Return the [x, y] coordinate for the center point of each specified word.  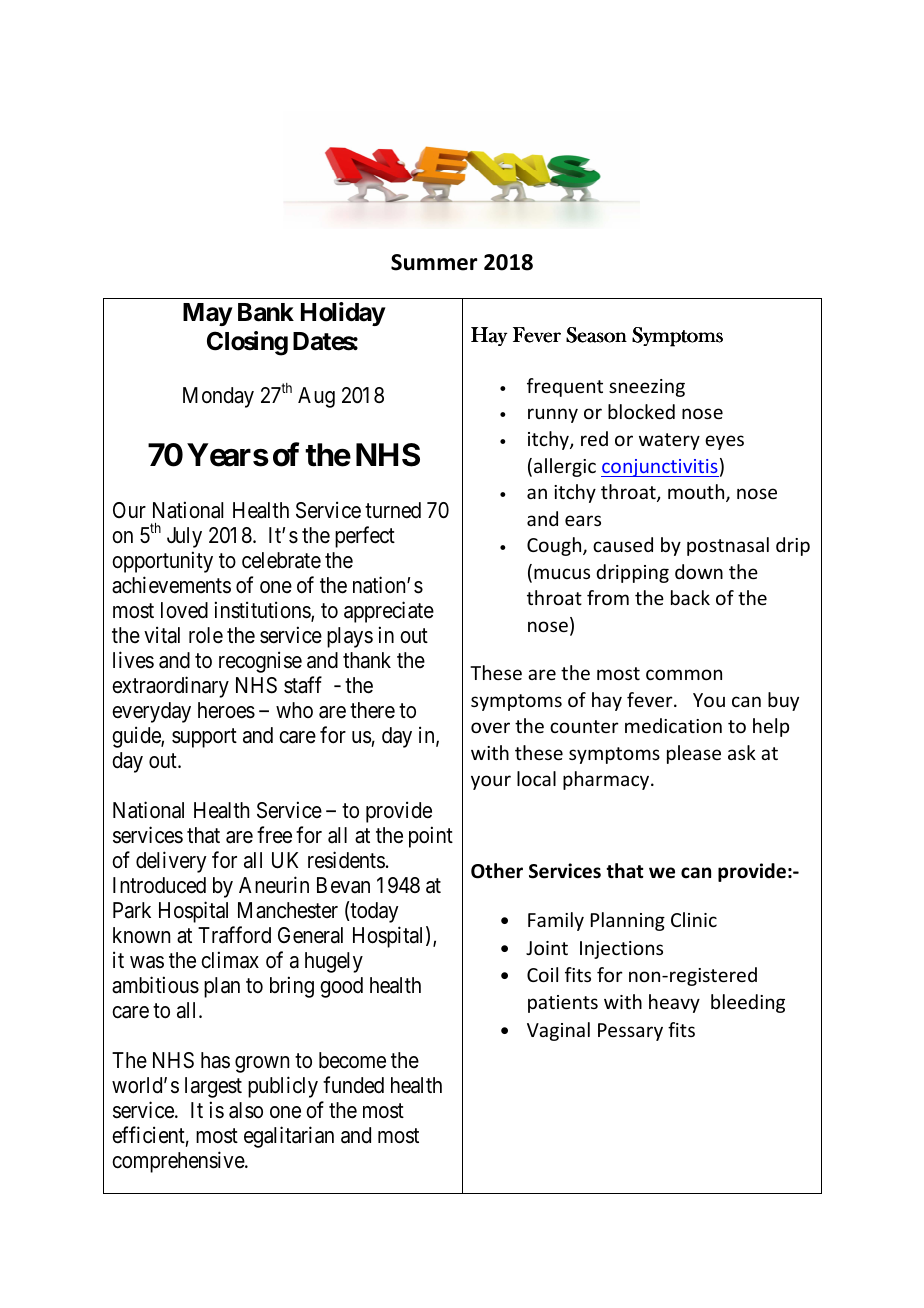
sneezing [647, 388]
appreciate [389, 612]
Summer [434, 262]
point [431, 837]
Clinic [694, 919]
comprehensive [179, 1162]
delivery [171, 862]
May [207, 314]
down [699, 571]
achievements [171, 585]
